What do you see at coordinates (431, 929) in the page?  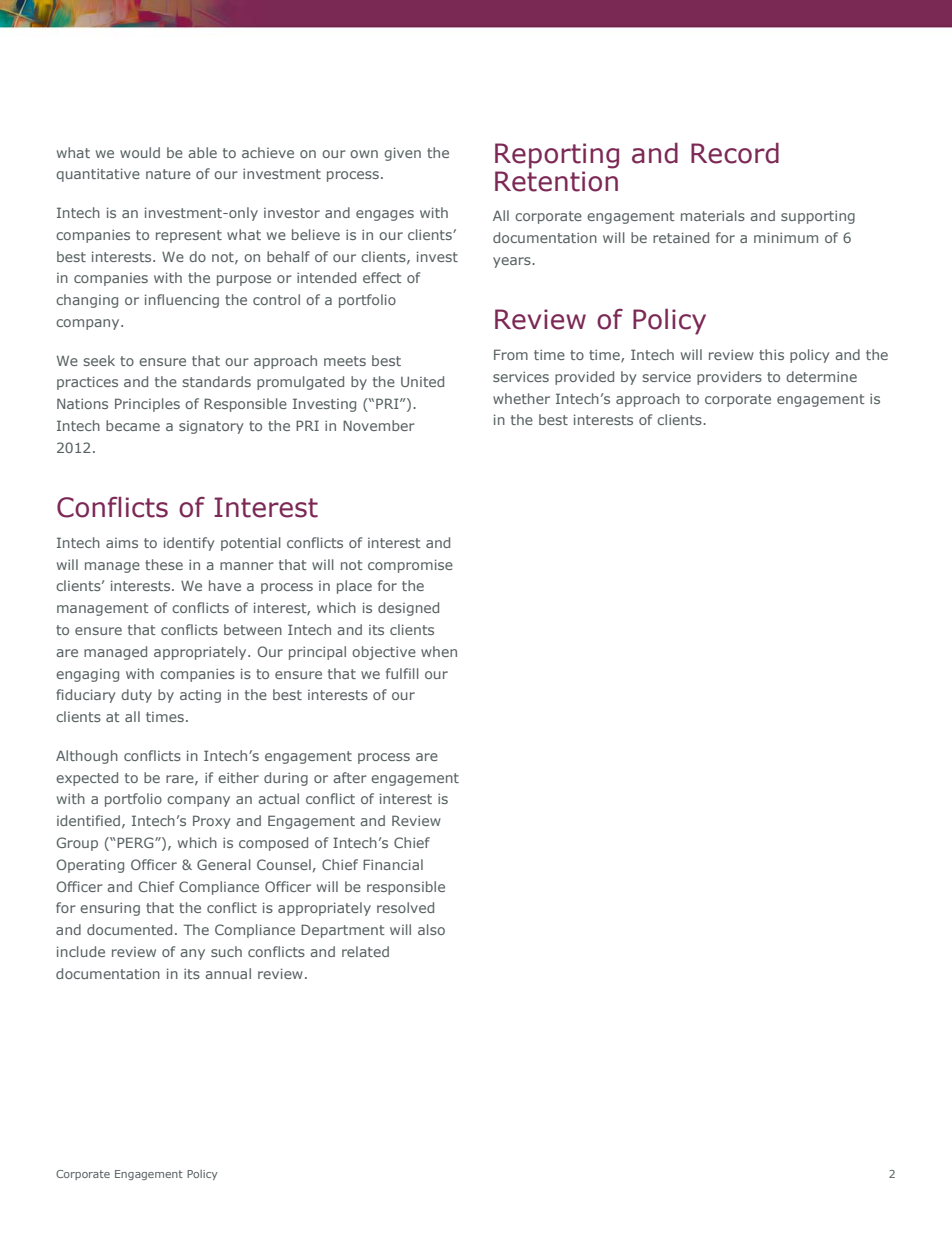 I see `also` at bounding box center [431, 929].
